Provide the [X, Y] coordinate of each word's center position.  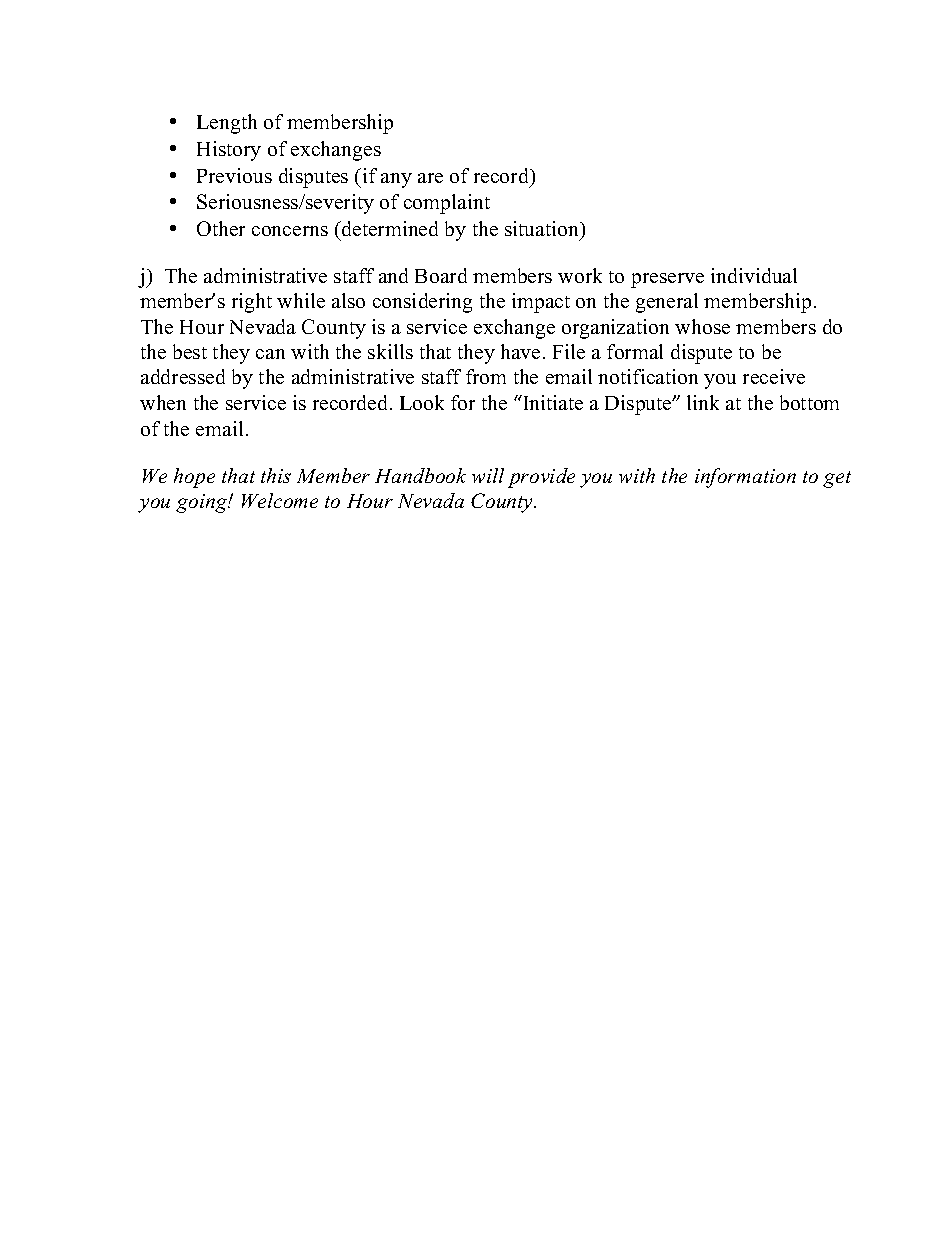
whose [702, 326]
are [430, 178]
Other [221, 228]
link [703, 402]
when [163, 402]
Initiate [552, 402]
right [252, 303]
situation [543, 230]
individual [754, 275]
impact [541, 303]
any [396, 180]
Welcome [280, 500]
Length [227, 124]
